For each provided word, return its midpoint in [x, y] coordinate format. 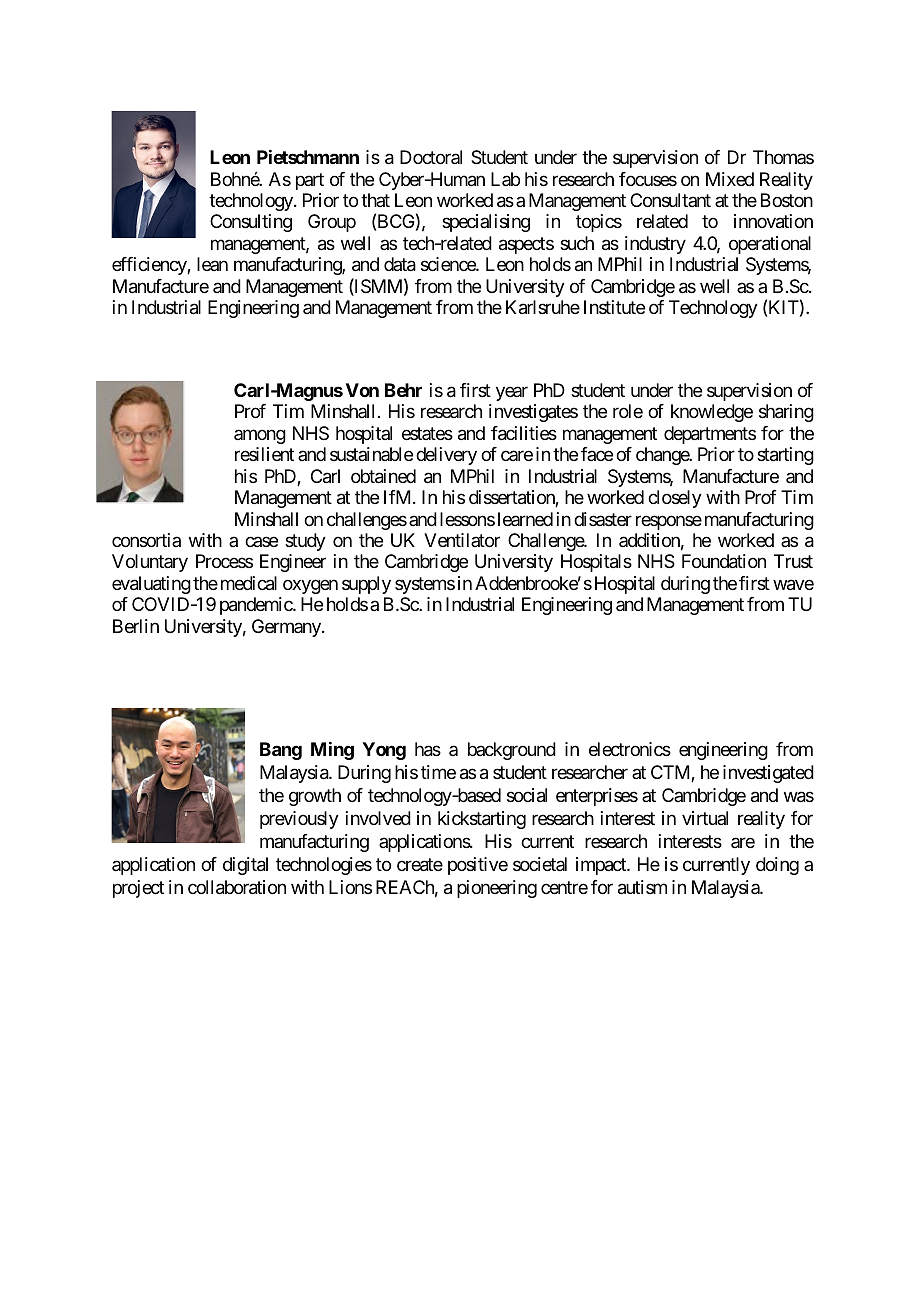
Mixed [730, 179]
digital [245, 866]
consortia [146, 540]
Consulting [251, 223]
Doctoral [431, 157]
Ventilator [462, 540]
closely [675, 499]
